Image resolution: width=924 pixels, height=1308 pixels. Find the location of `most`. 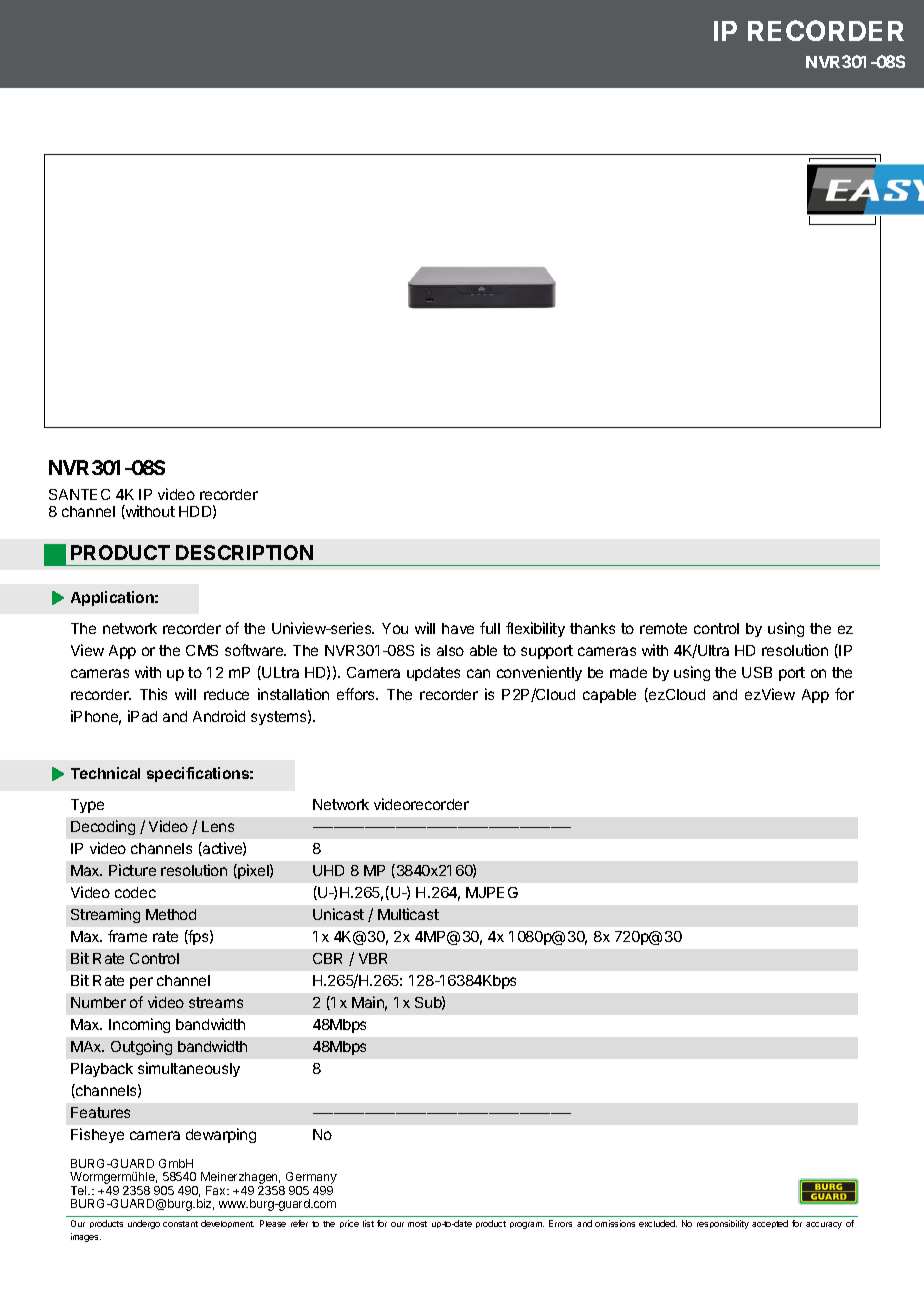

most is located at coordinates (417, 1224).
